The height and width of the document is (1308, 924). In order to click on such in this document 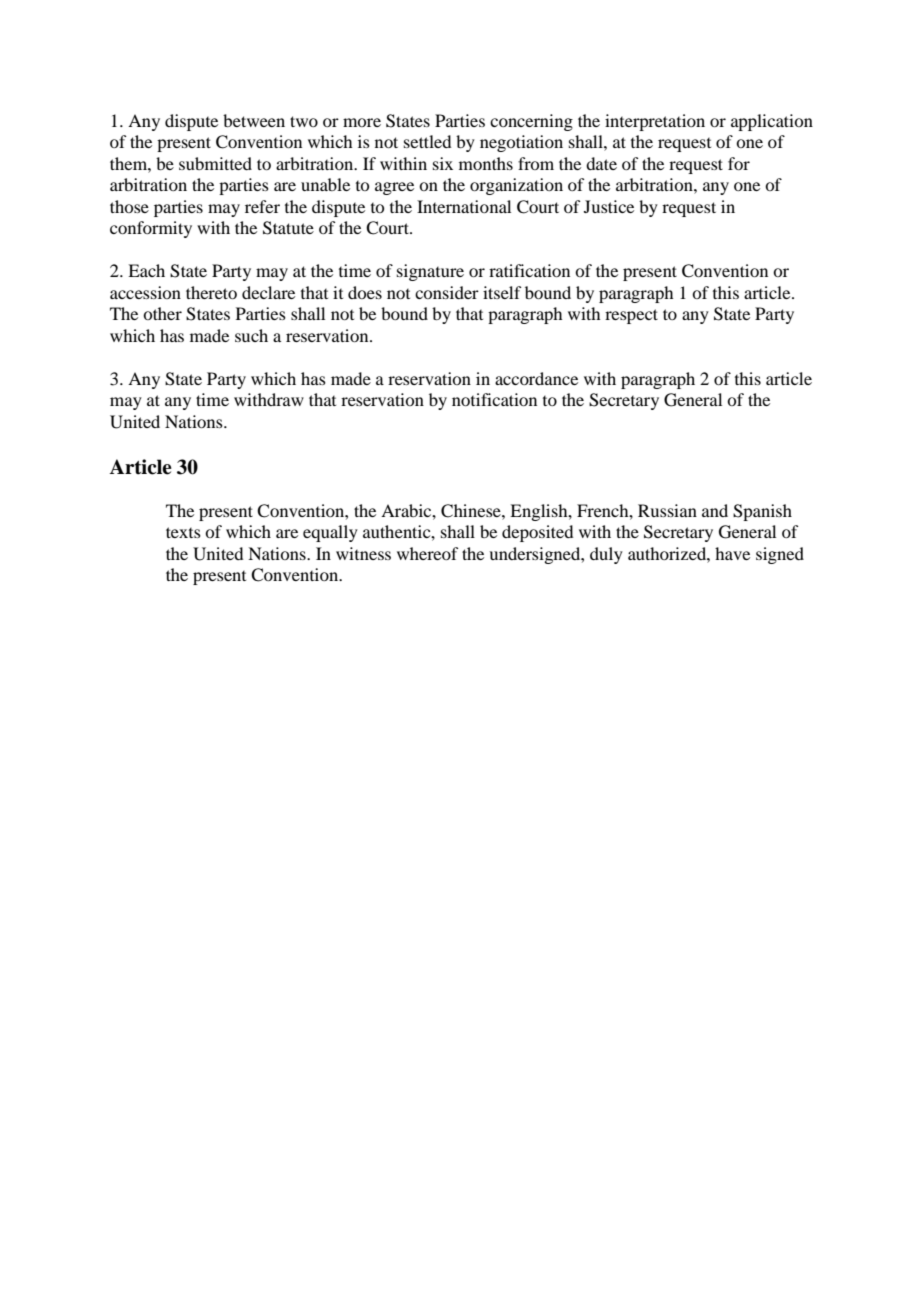, I will do `click(251, 335)`.
